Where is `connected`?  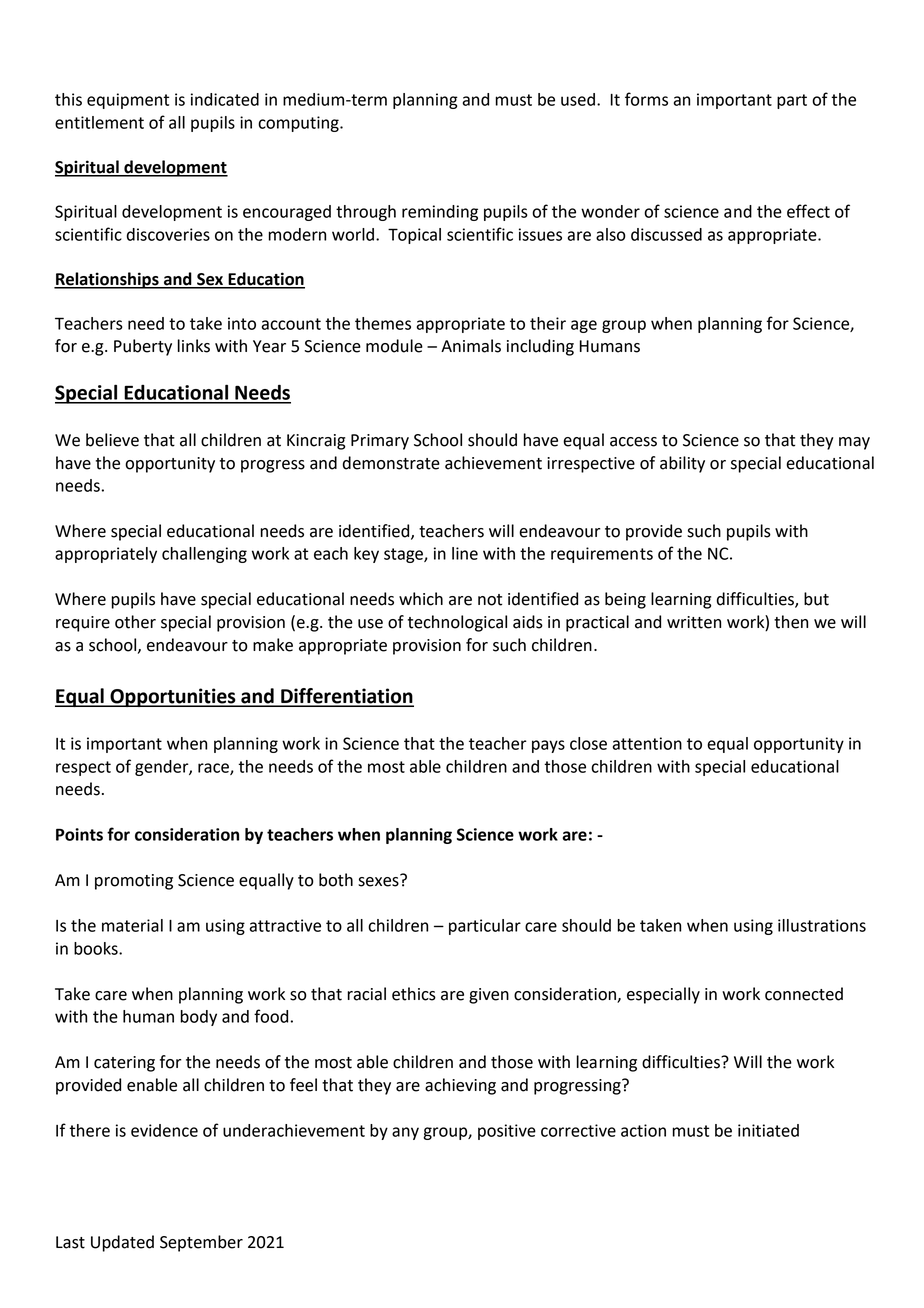
connected is located at coordinates (804, 994).
